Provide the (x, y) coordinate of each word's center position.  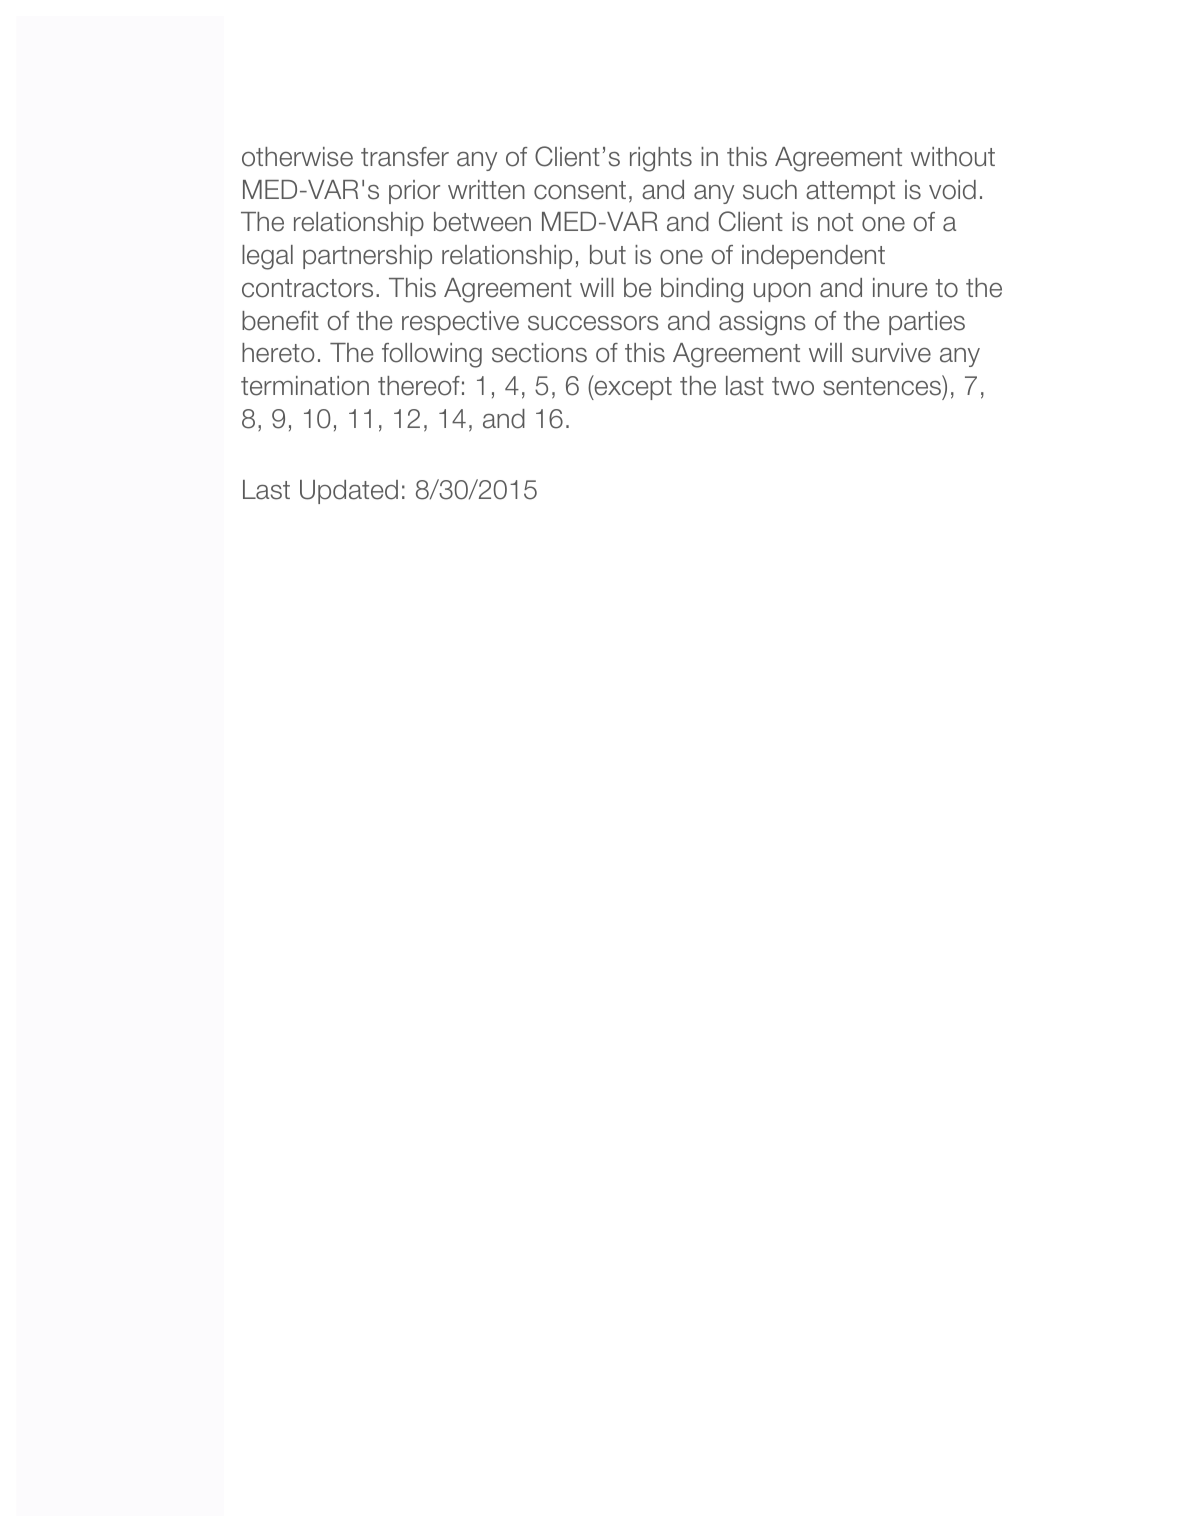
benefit (280, 321)
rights (661, 159)
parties (927, 323)
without (953, 157)
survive (891, 353)
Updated (349, 492)
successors (593, 323)
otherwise (297, 157)
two (793, 386)
